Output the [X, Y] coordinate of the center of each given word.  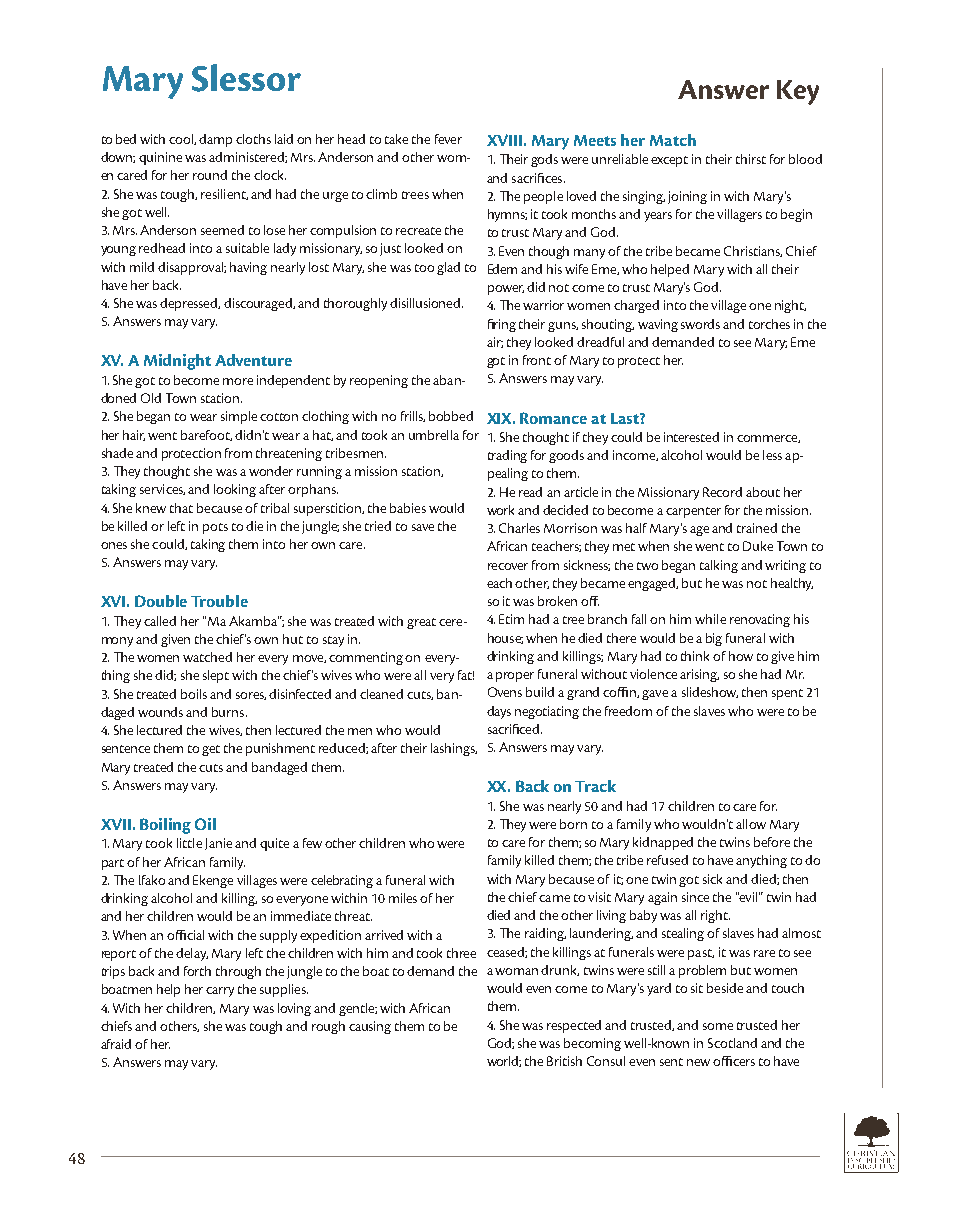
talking [719, 566]
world [504, 1061]
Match [673, 140]
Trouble [219, 601]
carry [220, 992]
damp [215, 140]
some [718, 1026]
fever [448, 139]
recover [508, 566]
